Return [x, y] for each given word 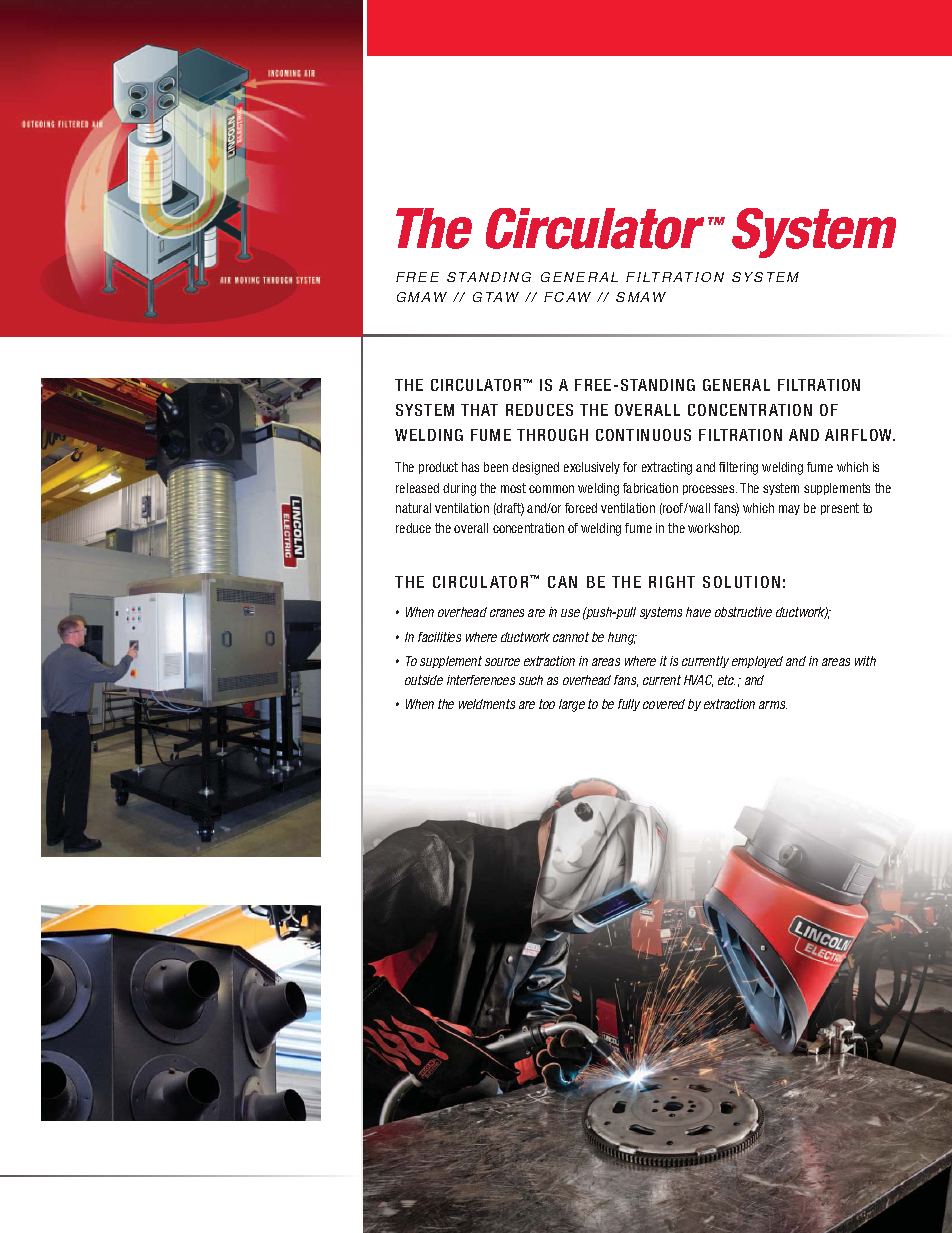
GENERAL [736, 385]
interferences [481, 680]
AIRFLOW [860, 435]
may [789, 510]
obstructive [743, 612]
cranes [507, 613]
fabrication [650, 488]
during [459, 489]
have [698, 612]
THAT [479, 410]
